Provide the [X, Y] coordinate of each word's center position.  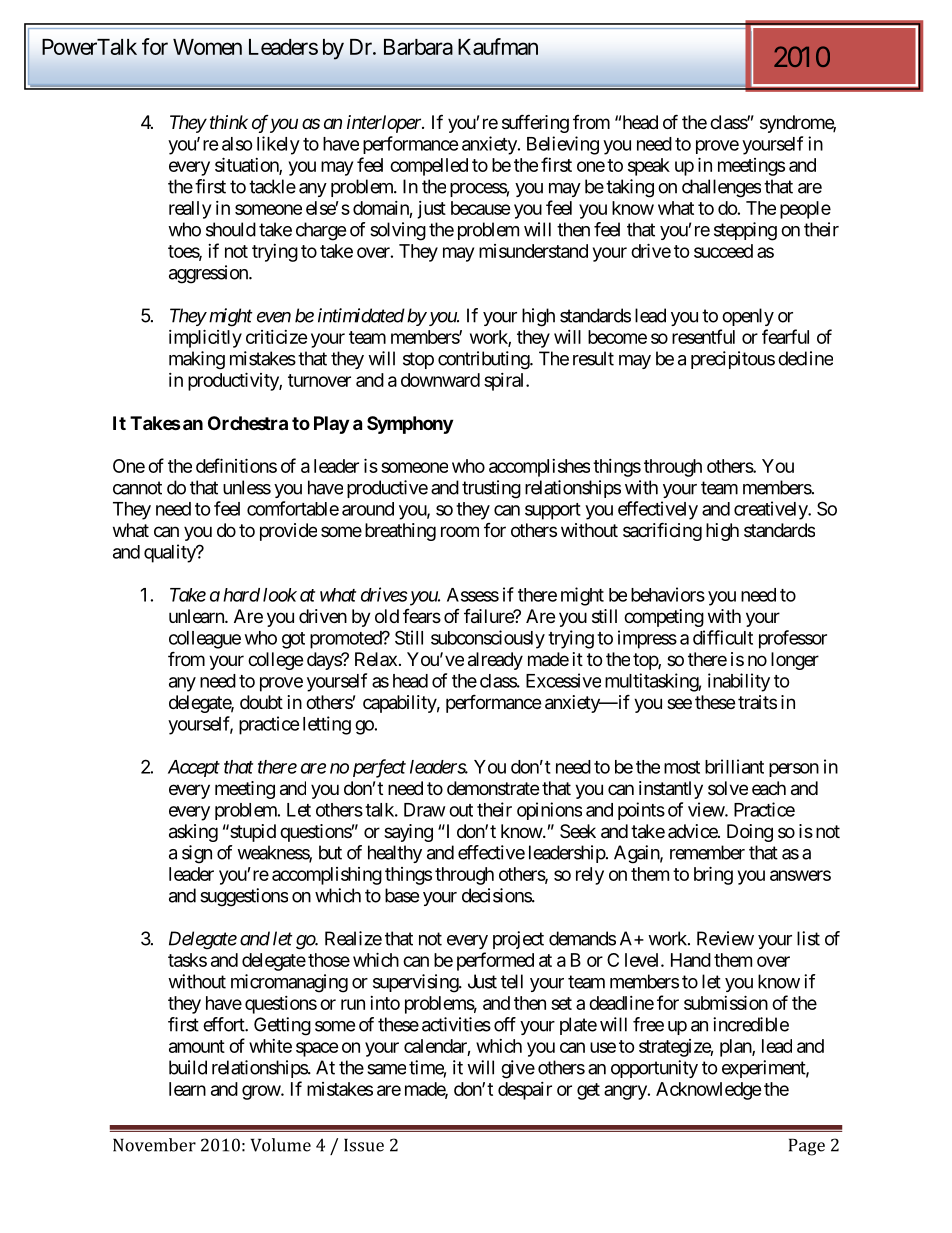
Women [207, 47]
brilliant [734, 766]
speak [649, 167]
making [197, 360]
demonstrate [493, 788]
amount [197, 1046]
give [518, 1069]
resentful [703, 336]
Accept [194, 768]
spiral [505, 382]
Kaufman [498, 46]
